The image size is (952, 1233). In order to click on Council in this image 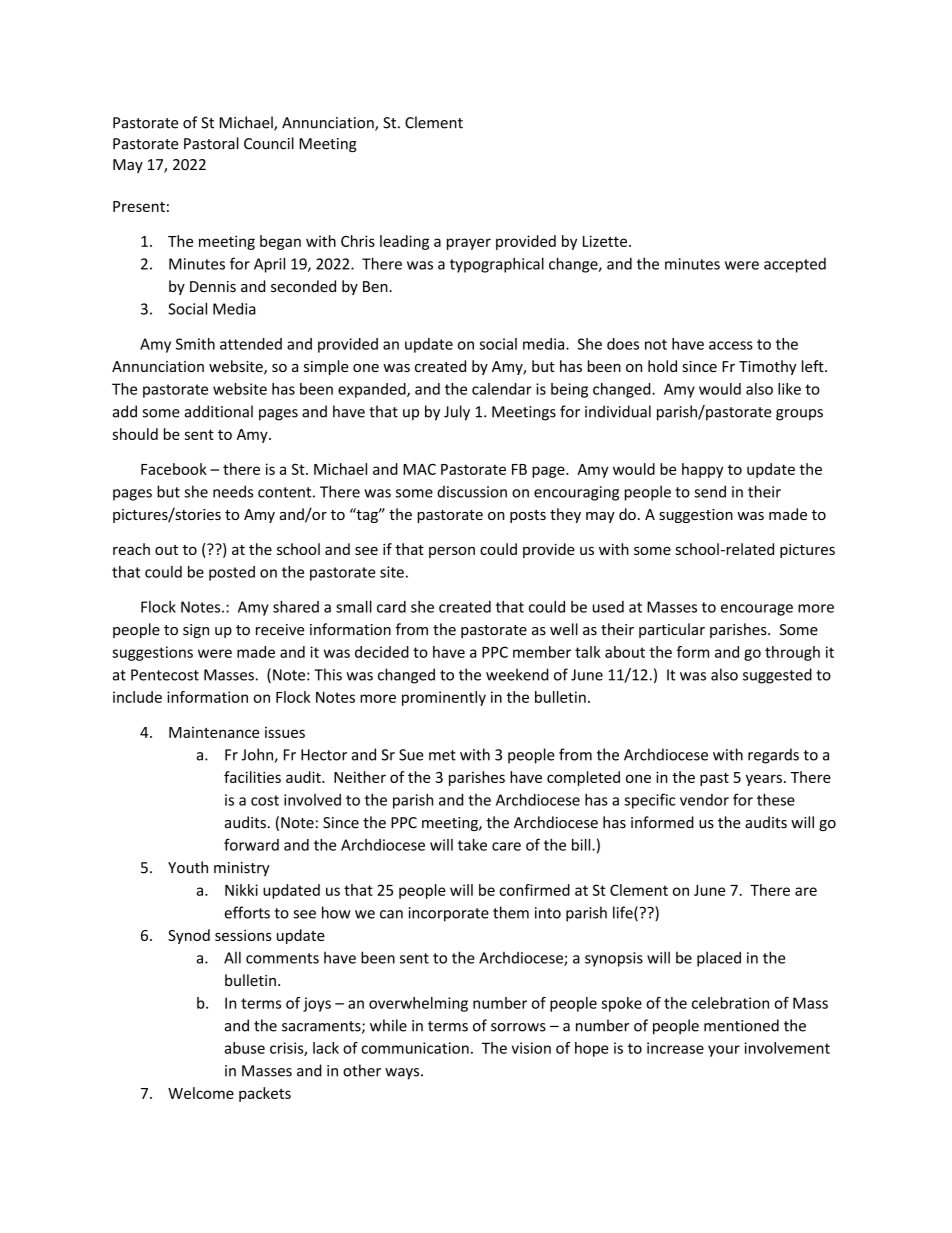, I will do `click(269, 143)`.
